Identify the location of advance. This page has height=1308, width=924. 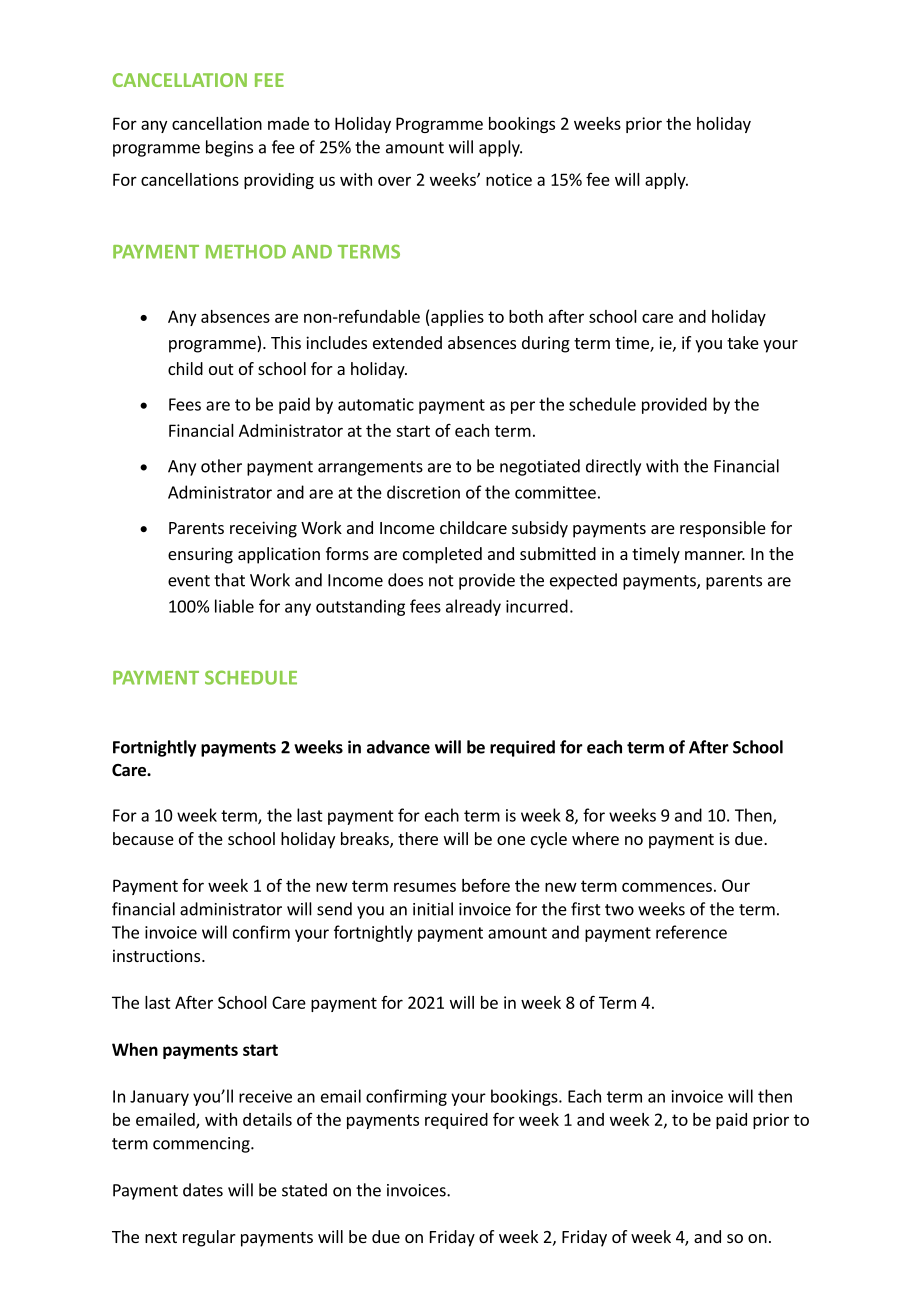
(398, 747).
